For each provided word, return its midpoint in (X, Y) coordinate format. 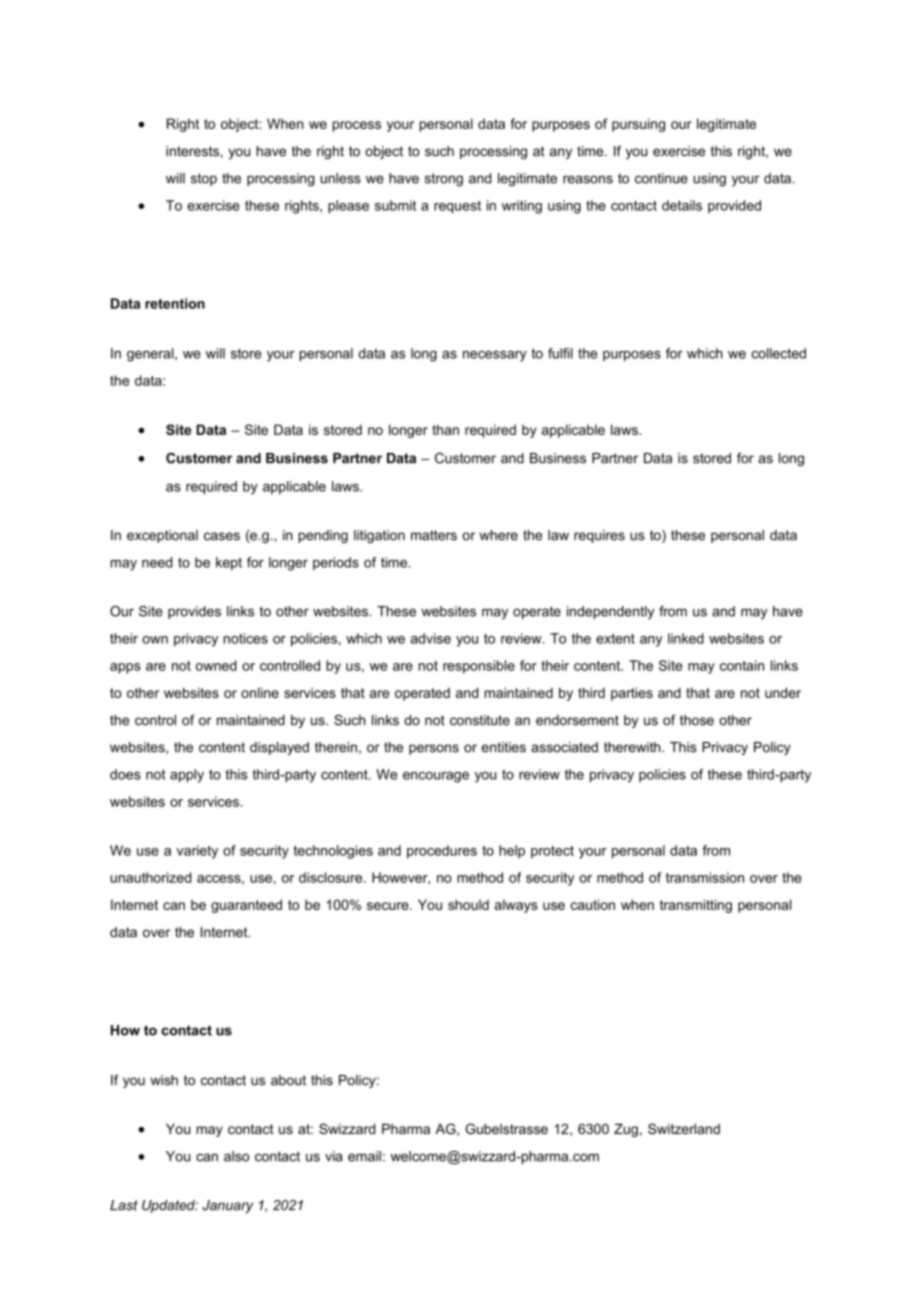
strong (444, 180)
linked (686, 638)
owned (216, 665)
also (236, 1156)
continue (661, 178)
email (364, 1156)
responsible (479, 667)
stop (204, 179)
